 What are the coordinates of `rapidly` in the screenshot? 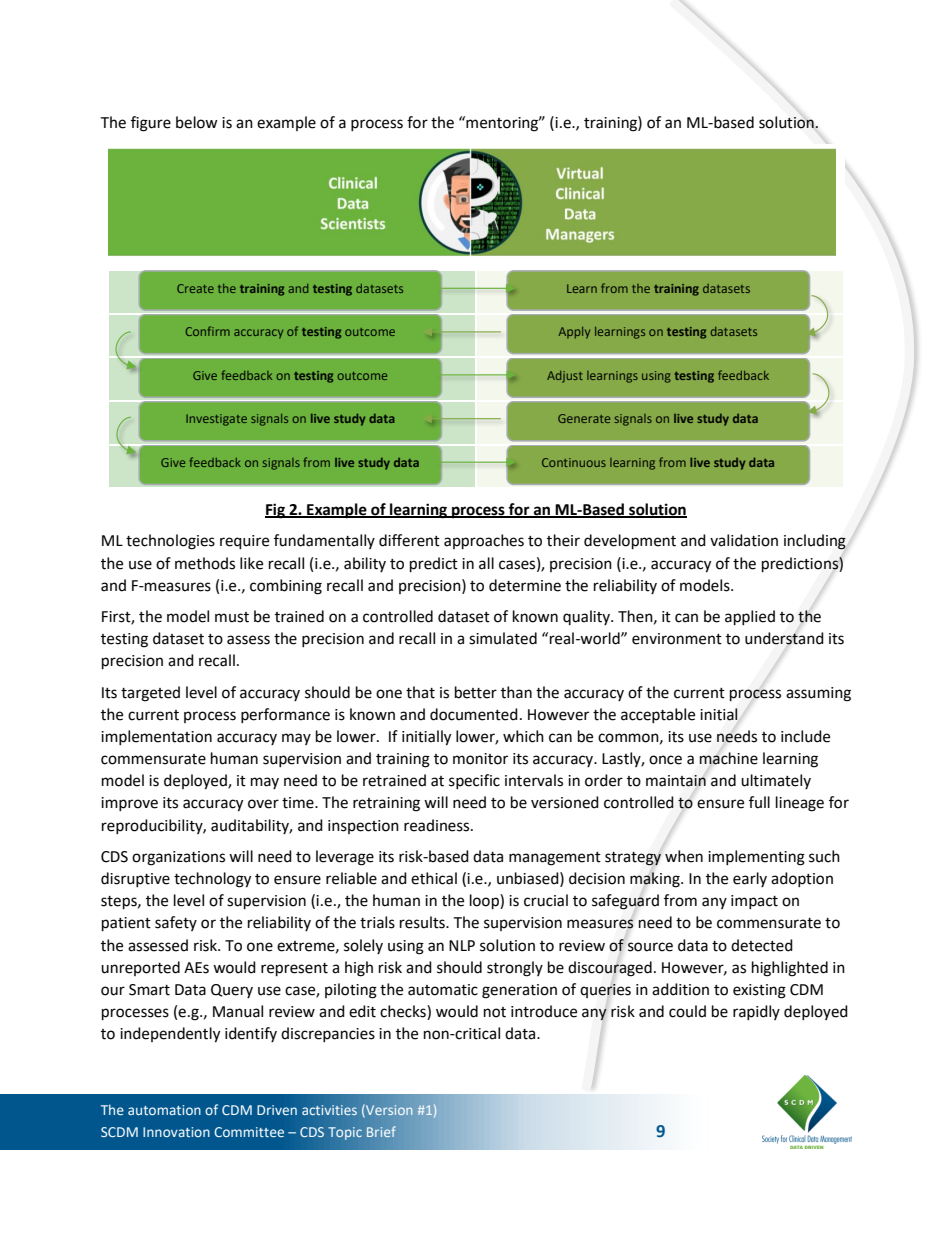 It's located at (756, 1012).
